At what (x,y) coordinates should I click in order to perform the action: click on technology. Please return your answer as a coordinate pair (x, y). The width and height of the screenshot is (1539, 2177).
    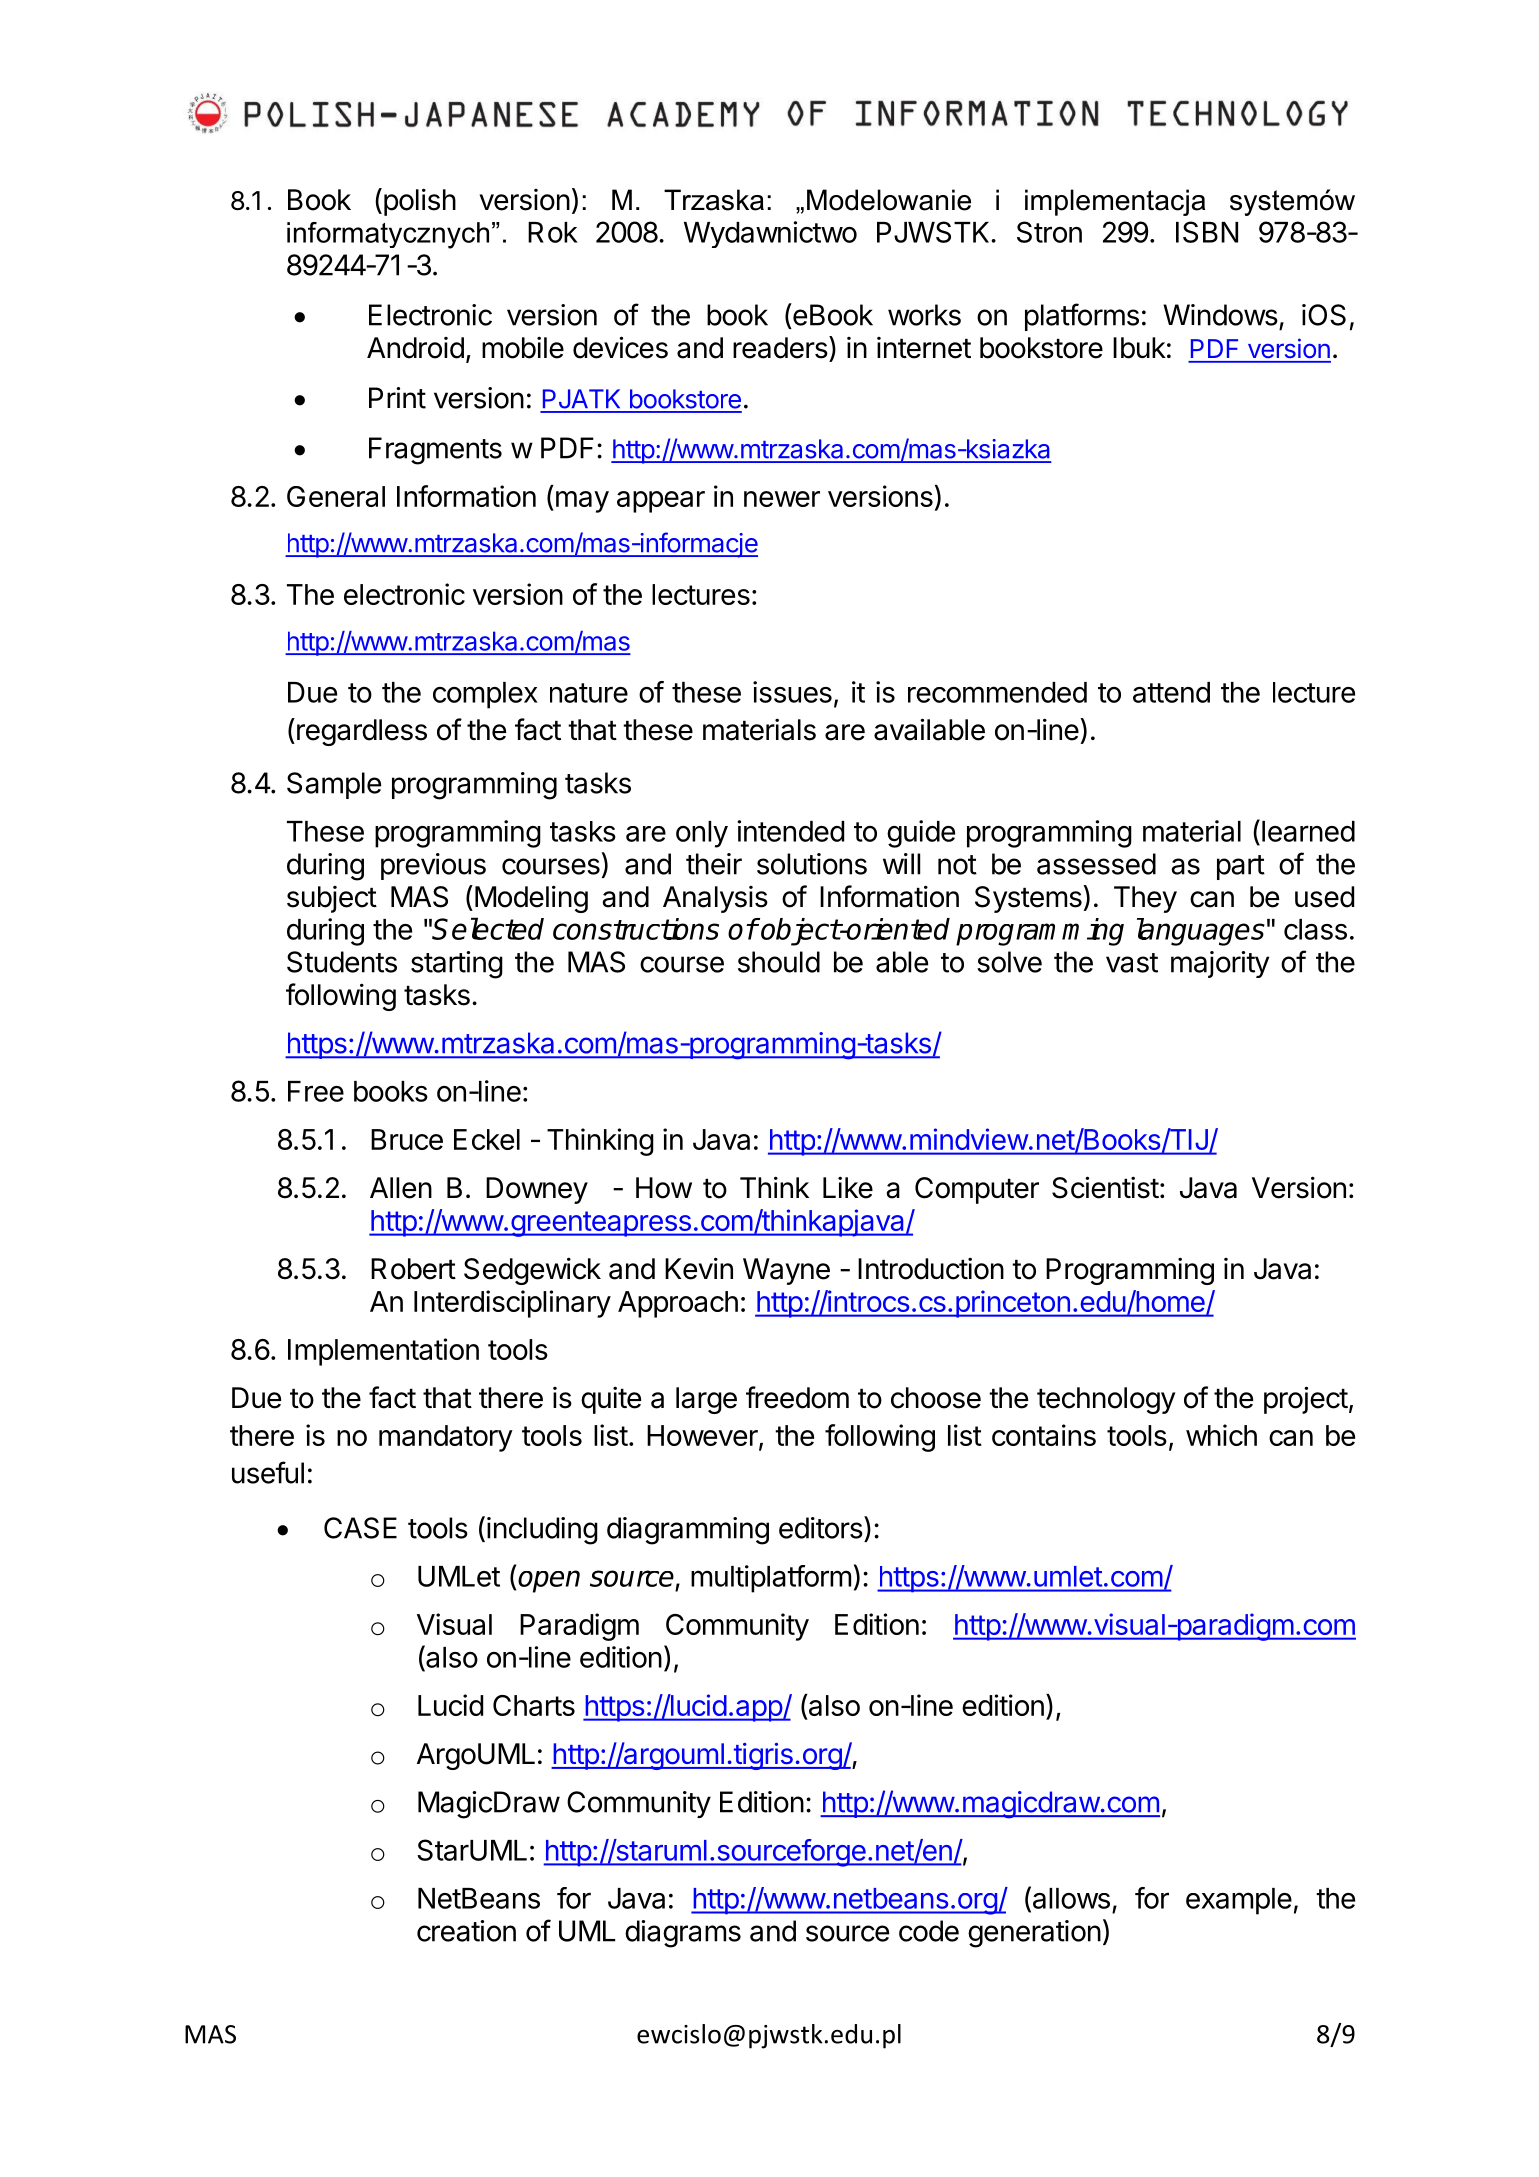
    Looking at the image, I should click on (1106, 1400).
